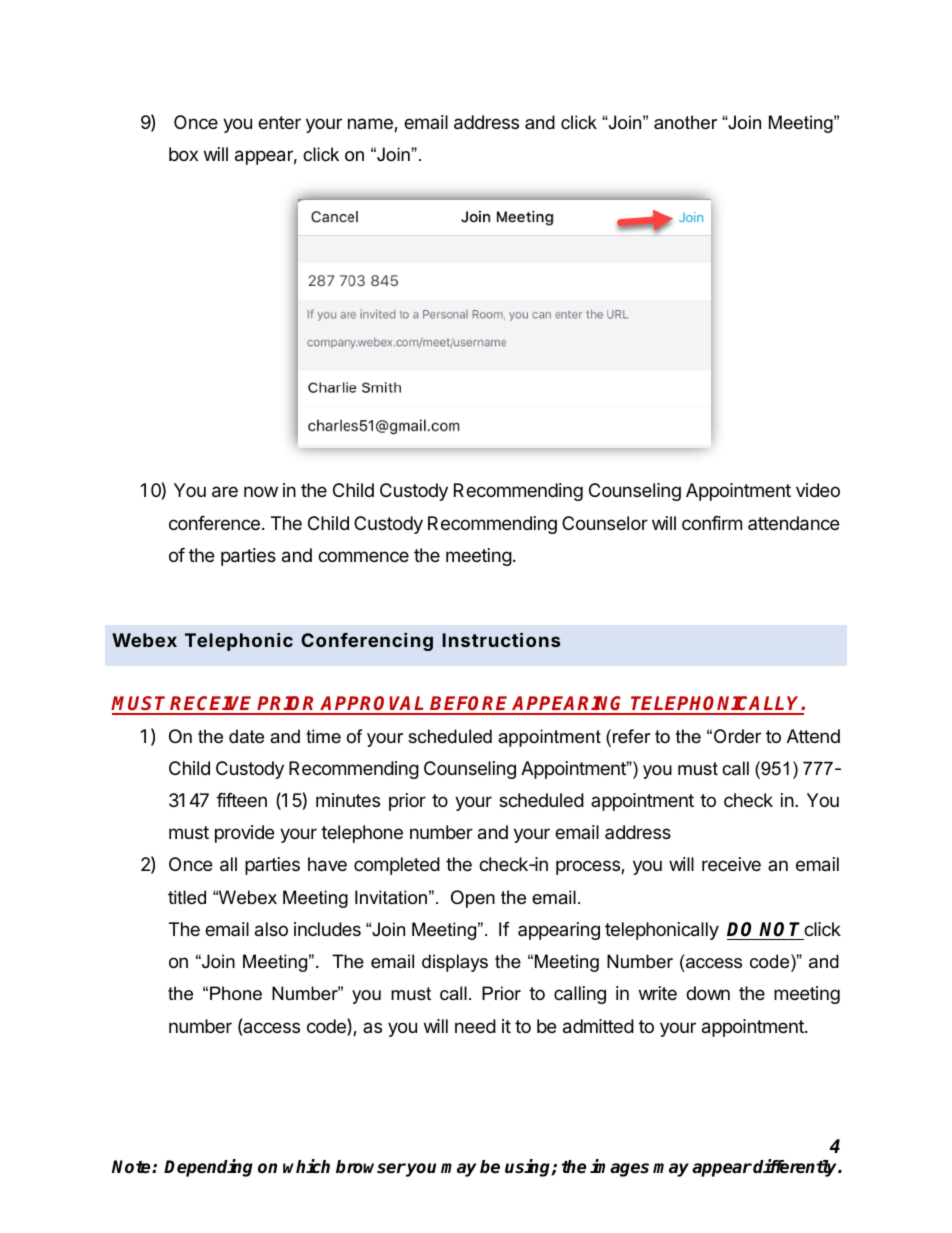 This screenshot has height=1233, width=952. I want to click on another, so click(685, 122).
